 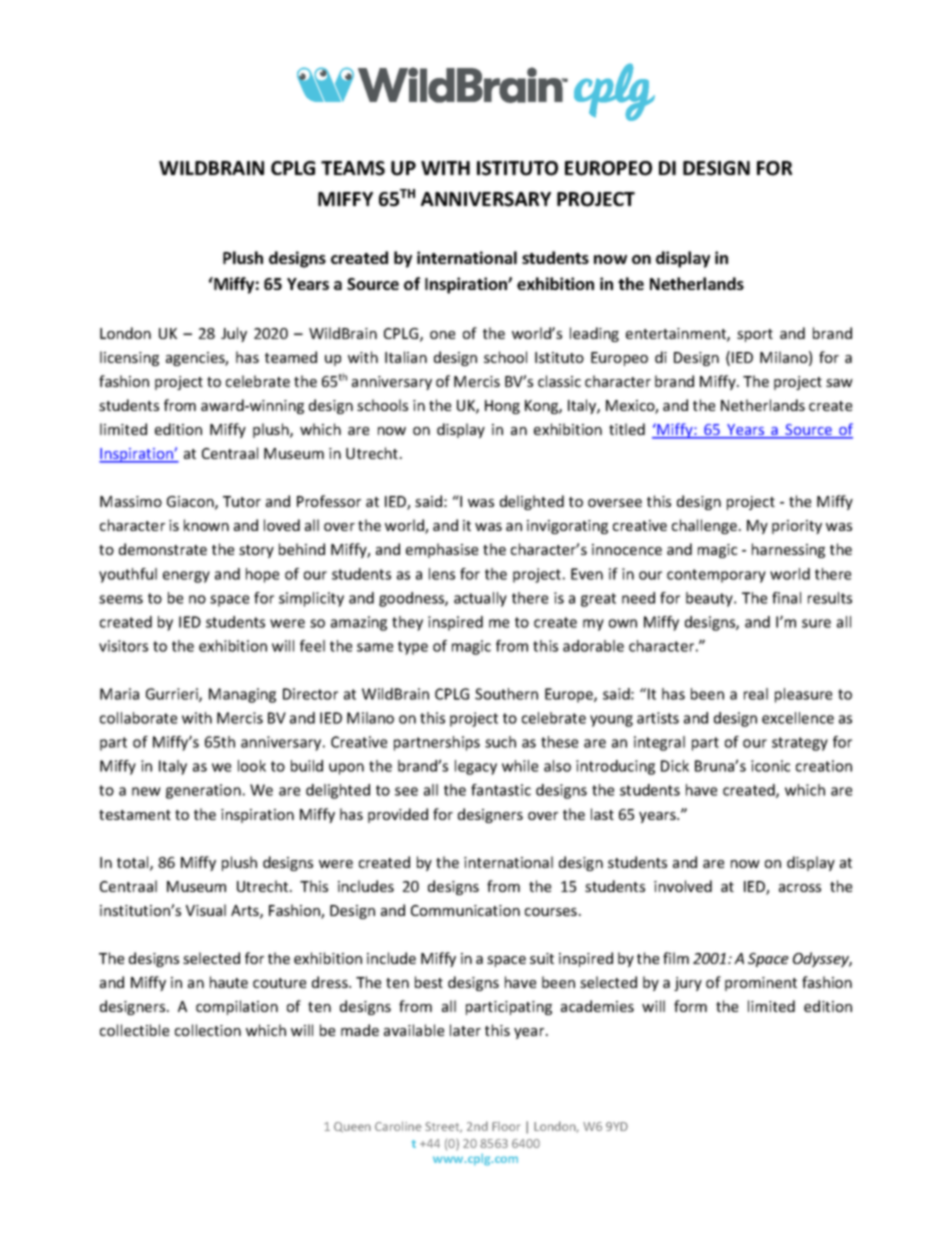 What do you see at coordinates (442, 550) in the page?
I see `emphasise` at bounding box center [442, 550].
